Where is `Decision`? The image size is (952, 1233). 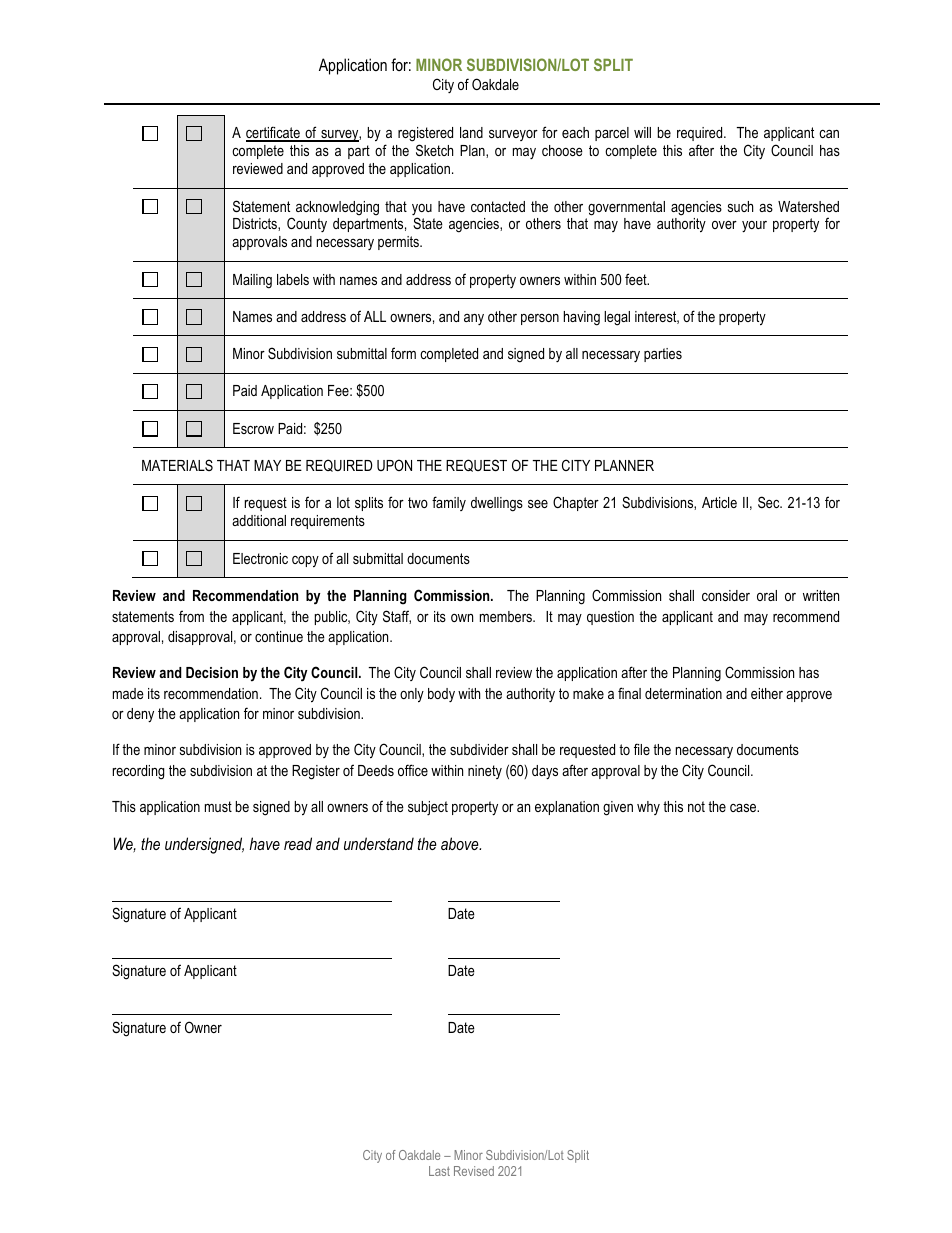 Decision is located at coordinates (212, 672).
